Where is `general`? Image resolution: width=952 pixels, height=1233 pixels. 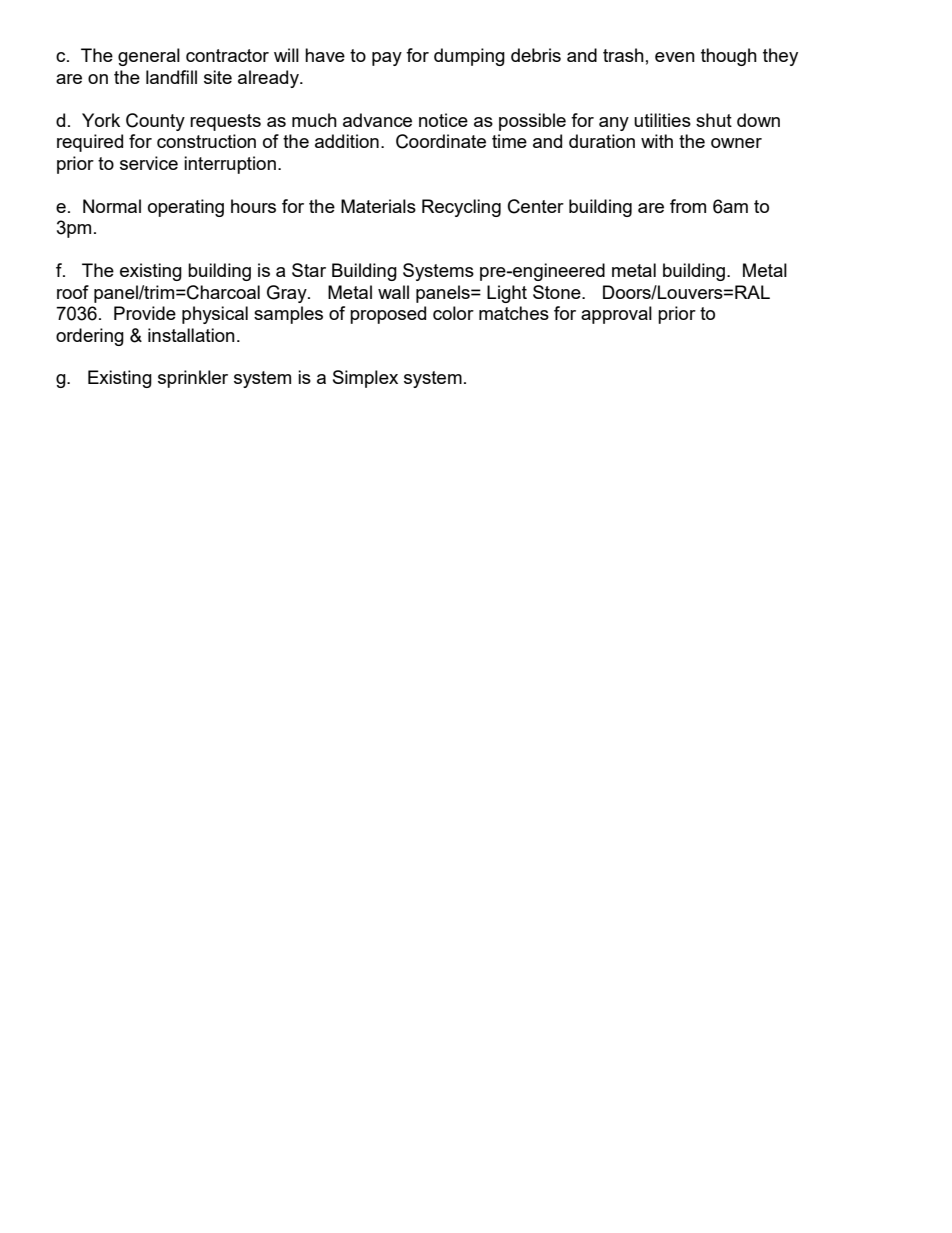 general is located at coordinates (149, 57).
